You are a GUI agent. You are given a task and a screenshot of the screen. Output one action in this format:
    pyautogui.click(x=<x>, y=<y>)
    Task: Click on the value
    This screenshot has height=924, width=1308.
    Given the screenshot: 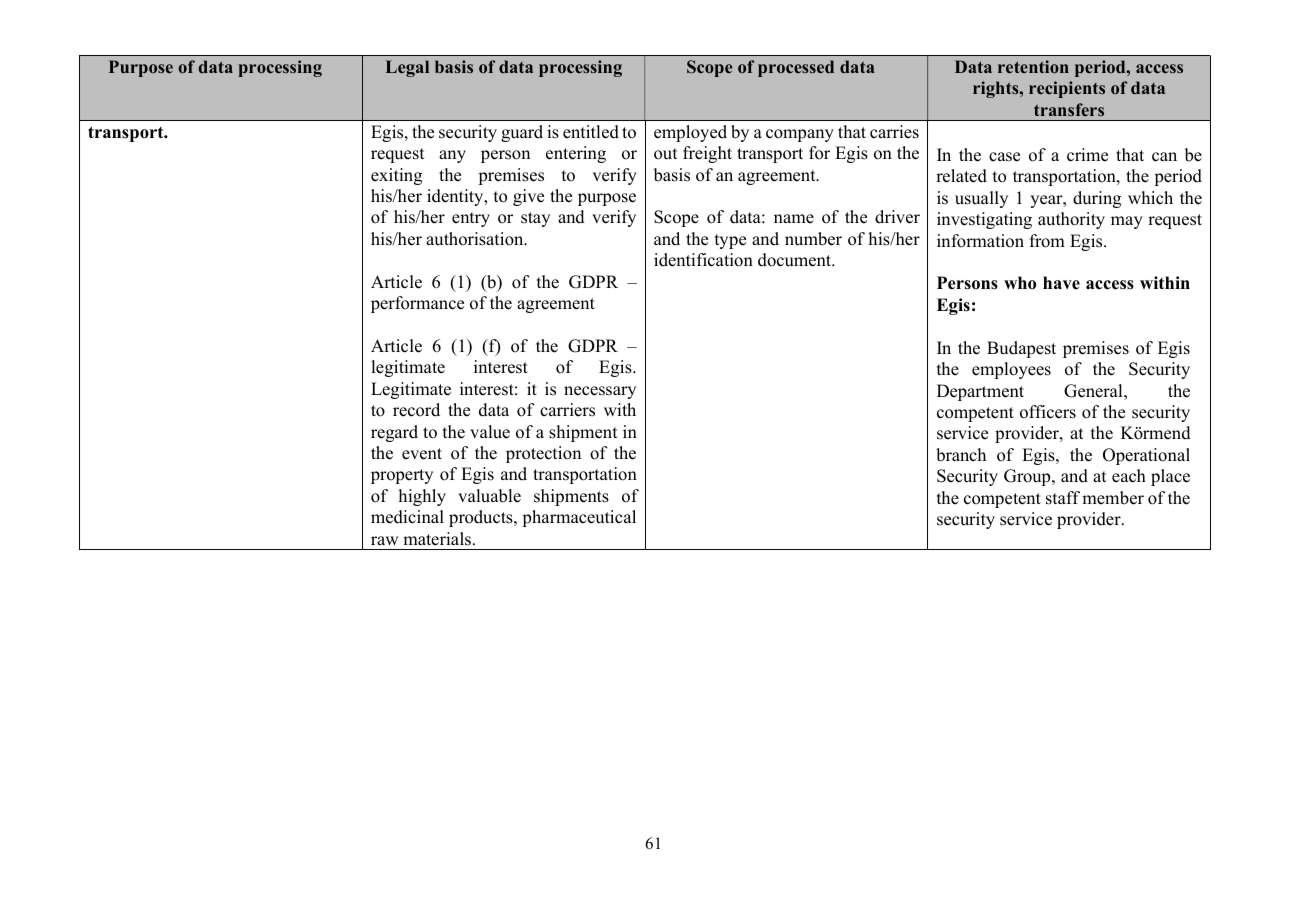 What is the action you would take?
    pyautogui.click(x=490, y=432)
